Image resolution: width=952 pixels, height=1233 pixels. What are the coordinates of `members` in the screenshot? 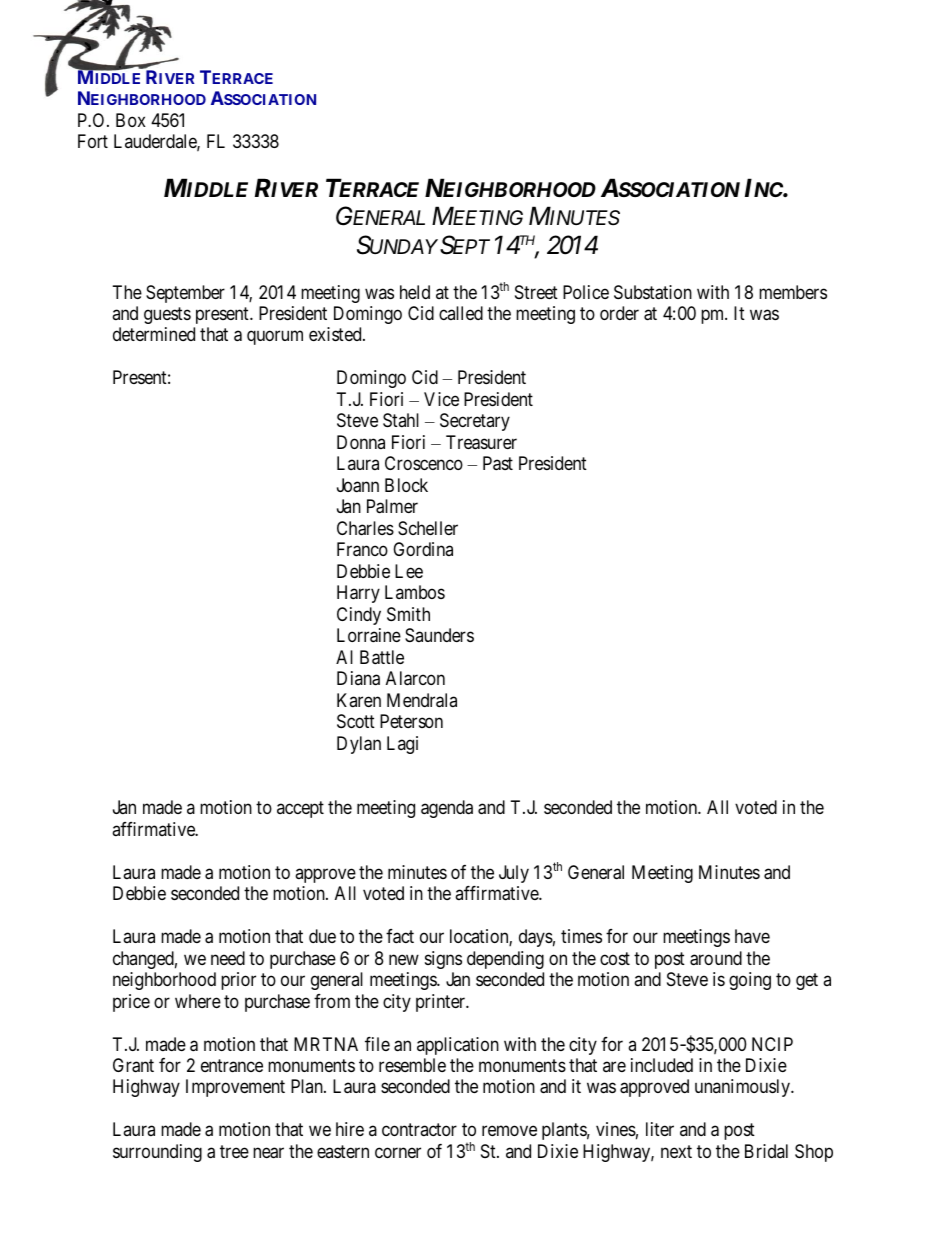 It's located at (793, 292).
